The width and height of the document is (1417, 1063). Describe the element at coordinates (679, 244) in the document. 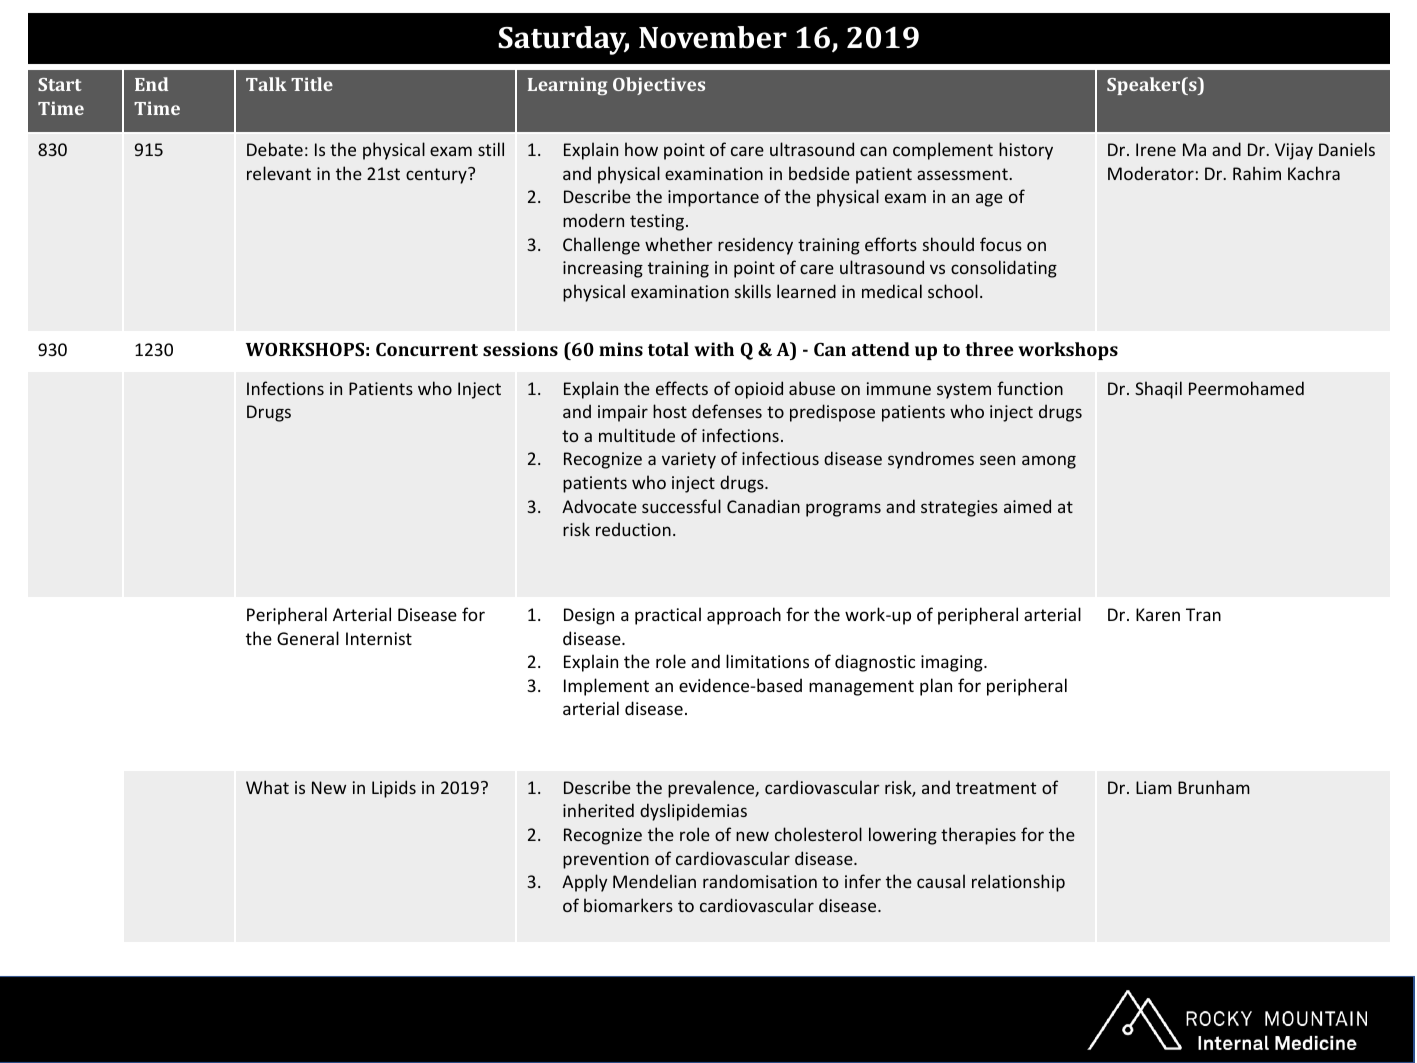

I see `whether` at that location.
